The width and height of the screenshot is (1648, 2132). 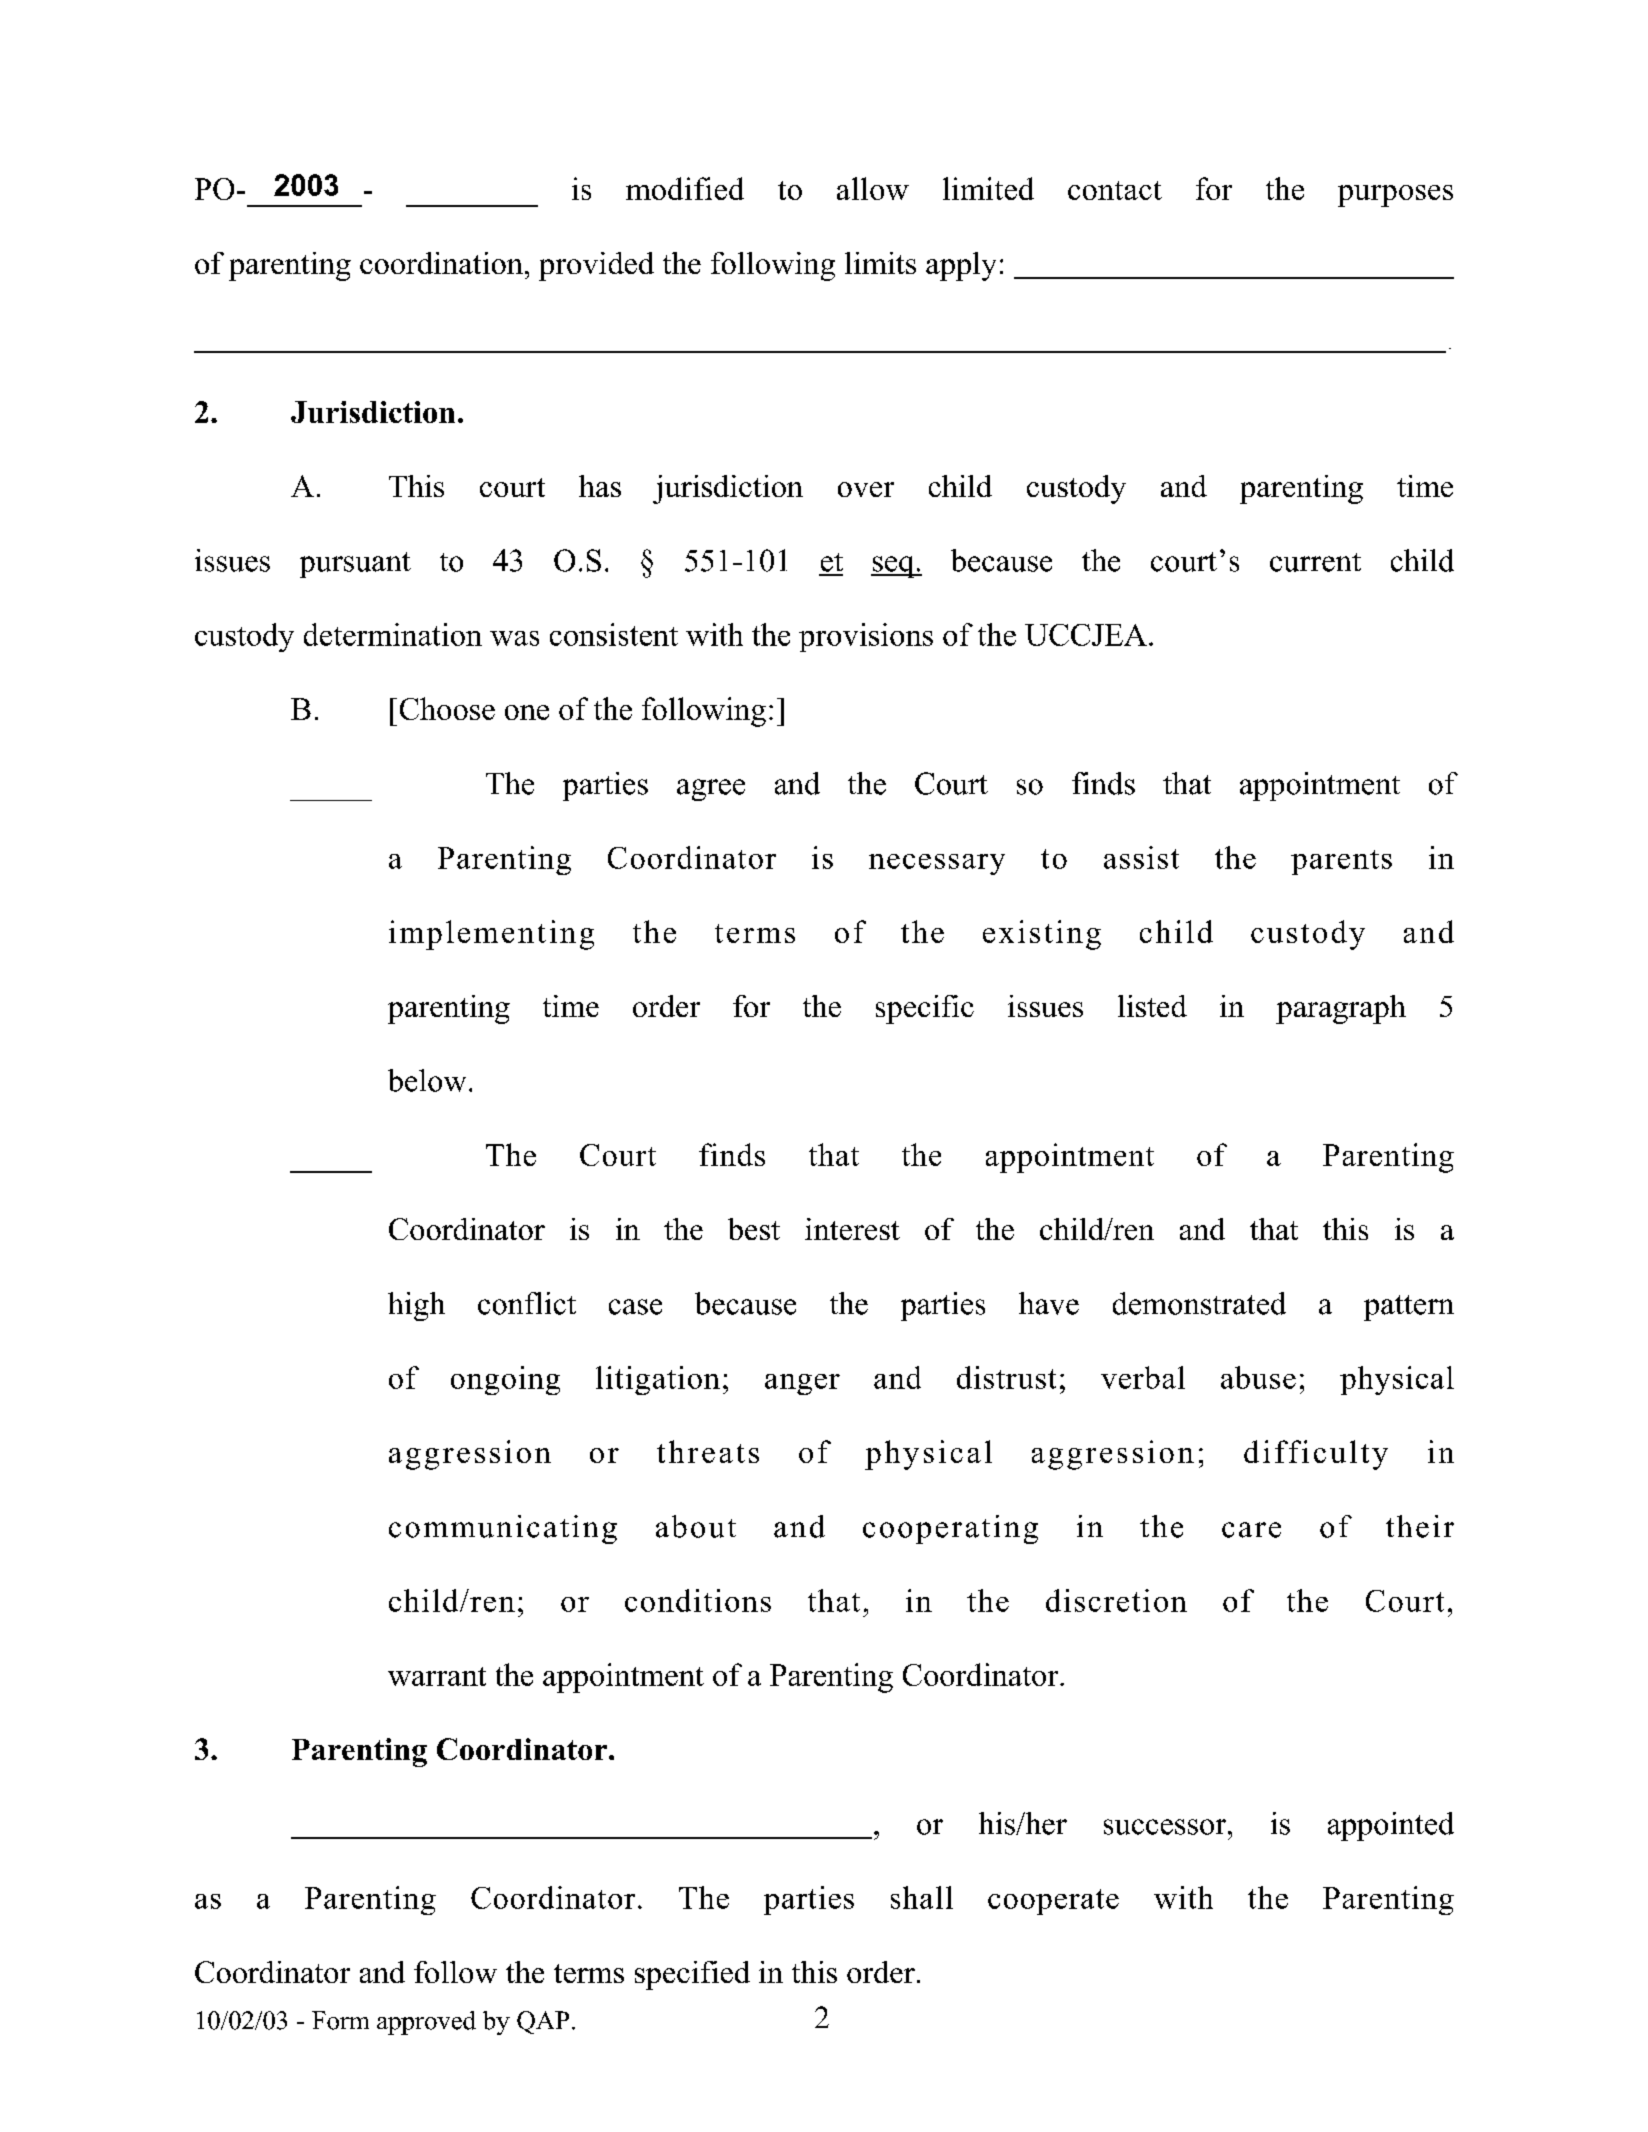 What do you see at coordinates (1395, 196) in the screenshot?
I see `purposes` at bounding box center [1395, 196].
